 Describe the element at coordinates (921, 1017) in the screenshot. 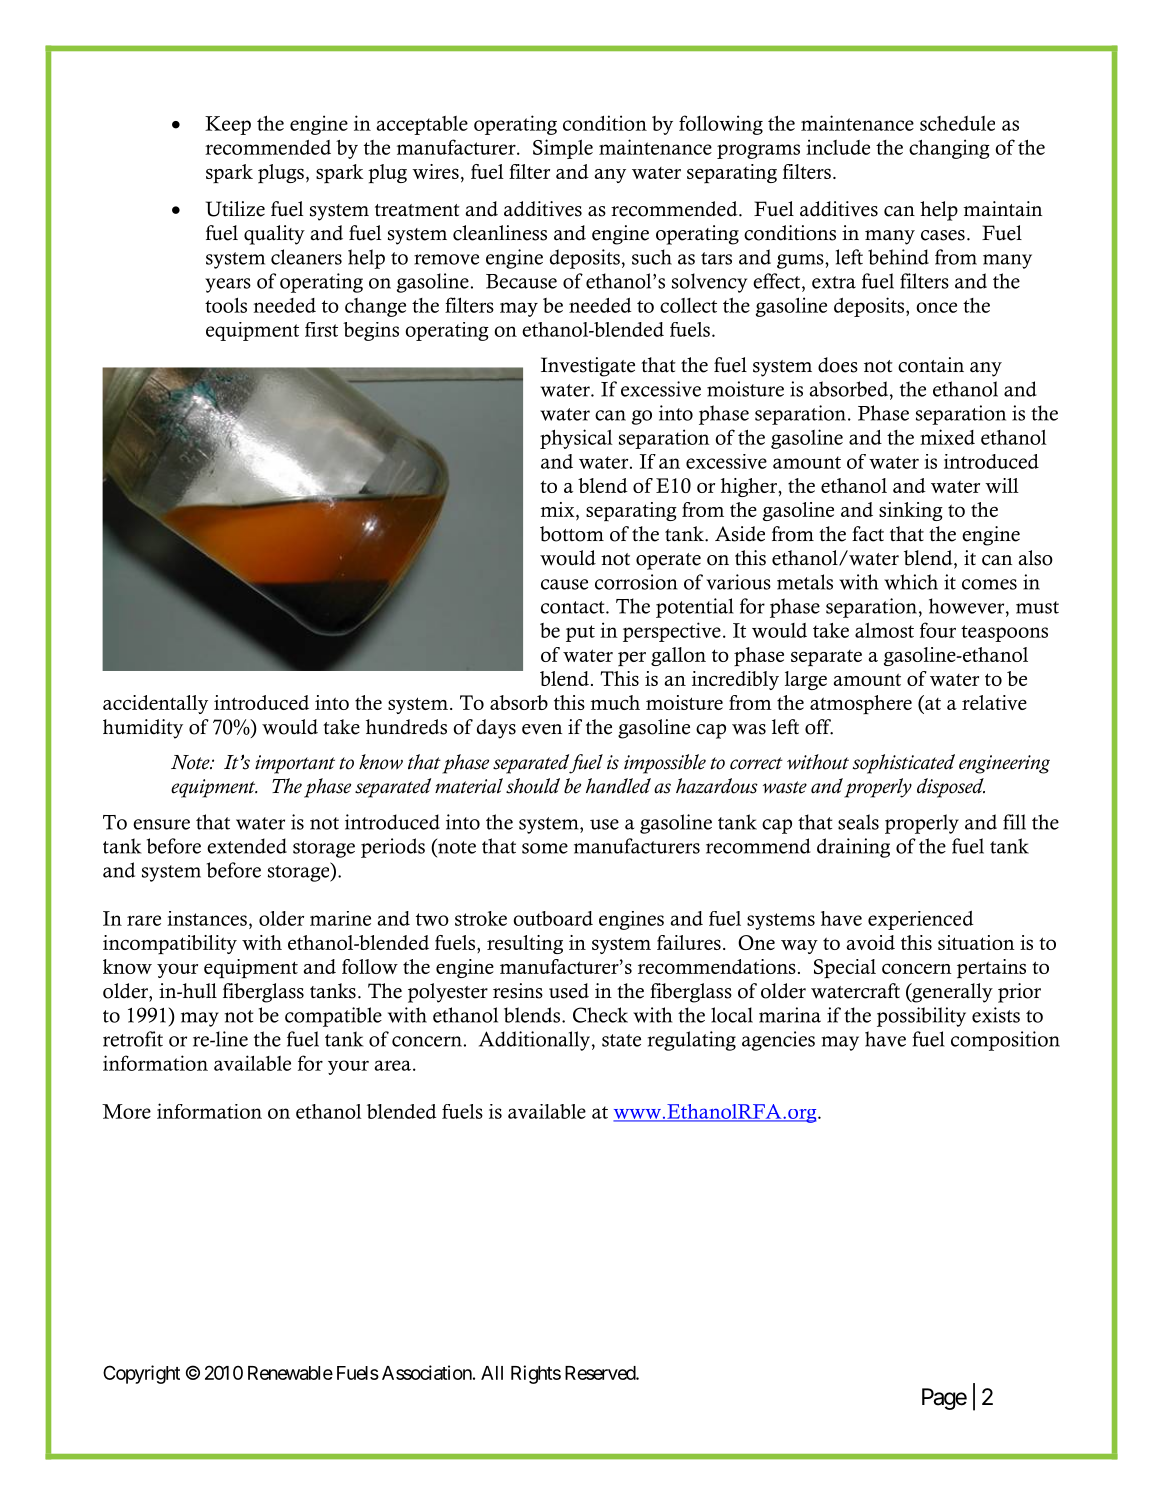

I see `possibility` at that location.
